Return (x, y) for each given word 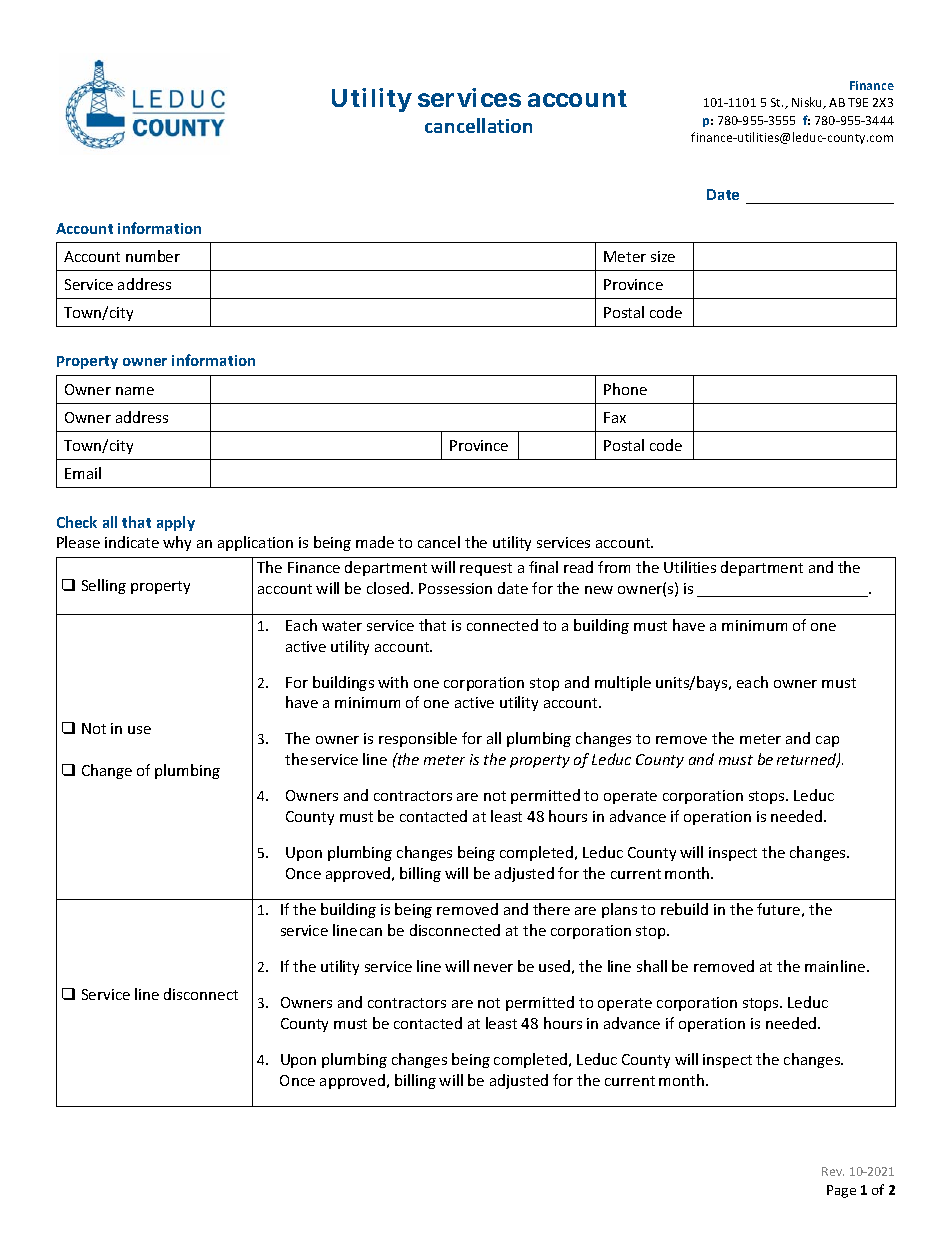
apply (176, 523)
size (663, 256)
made (375, 542)
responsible (418, 739)
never (493, 968)
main (821, 966)
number (153, 256)
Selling (104, 586)
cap (827, 741)
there (551, 909)
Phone (625, 389)
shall (652, 966)
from (614, 567)
